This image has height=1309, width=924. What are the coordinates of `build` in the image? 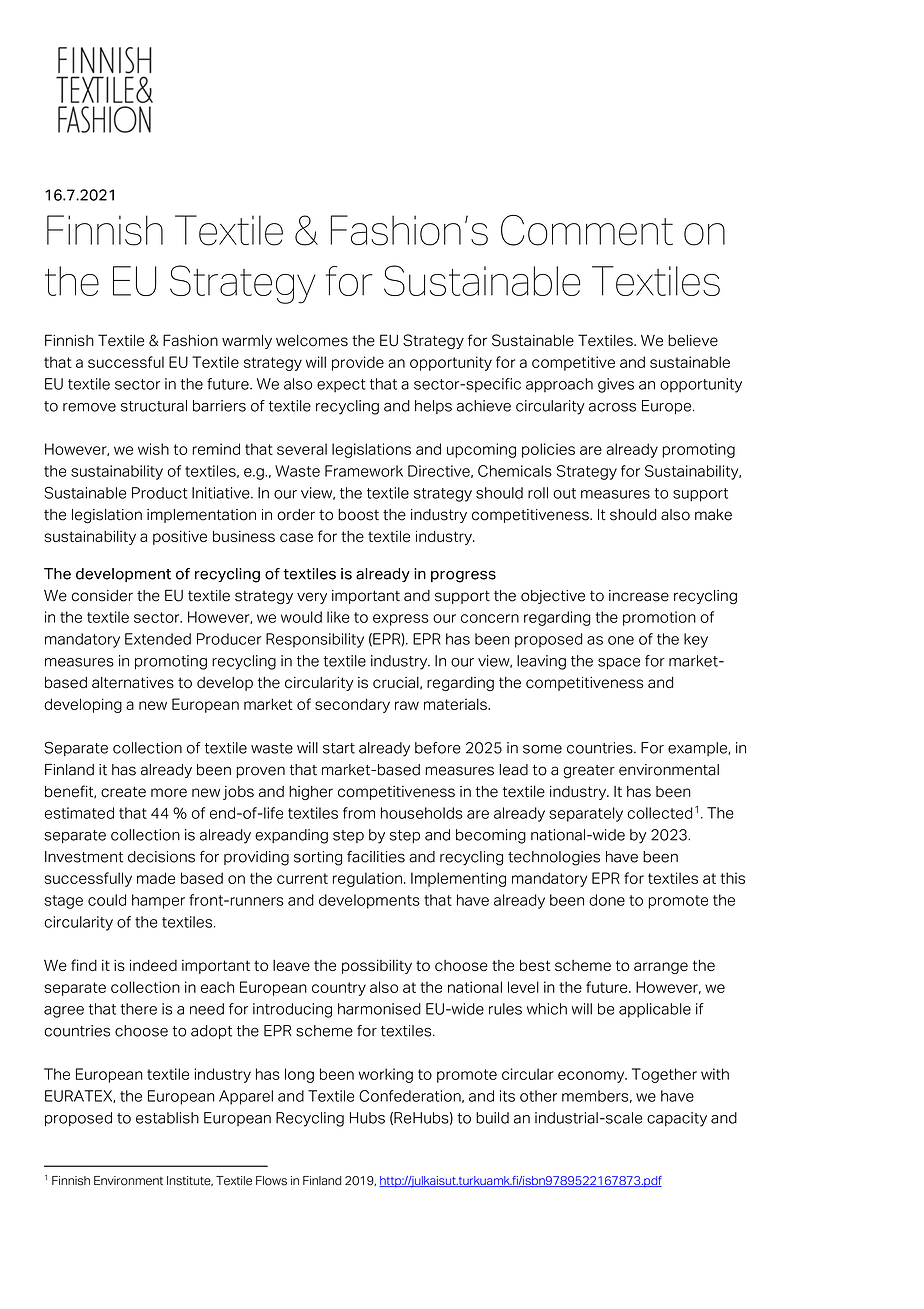 It's located at (492, 1118).
